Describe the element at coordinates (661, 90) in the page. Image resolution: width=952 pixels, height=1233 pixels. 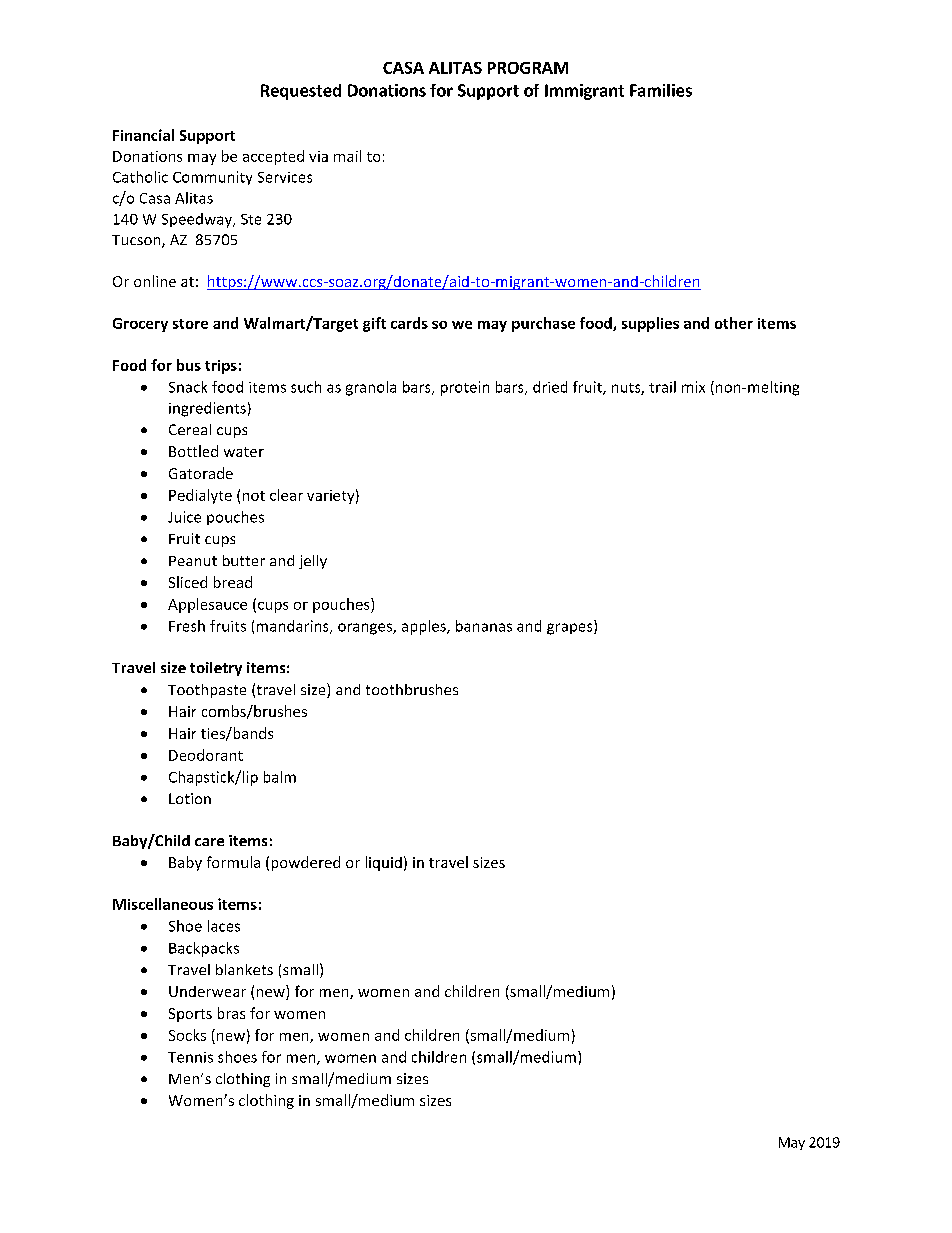
I see `Families` at that location.
